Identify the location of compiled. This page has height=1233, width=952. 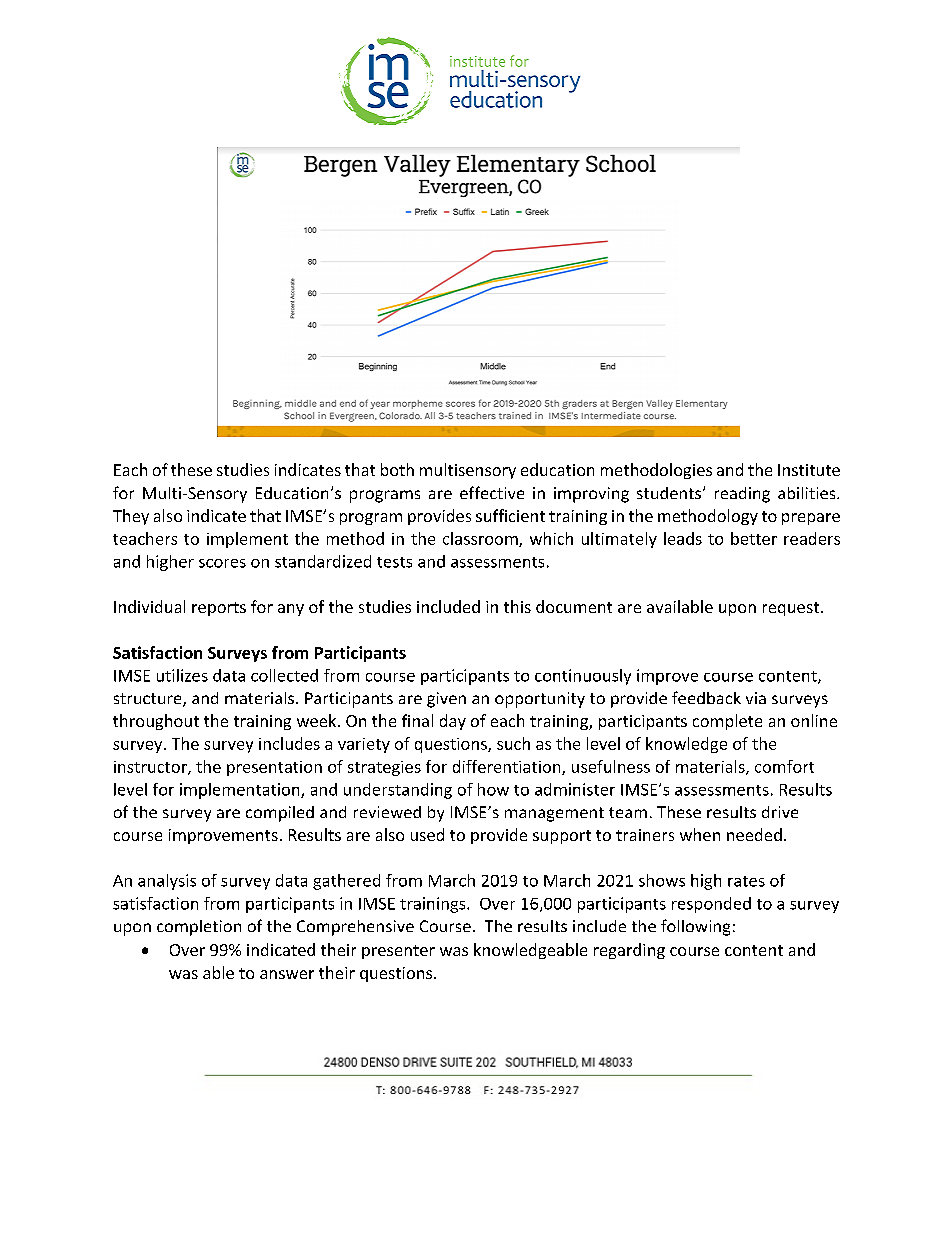
(280, 814).
